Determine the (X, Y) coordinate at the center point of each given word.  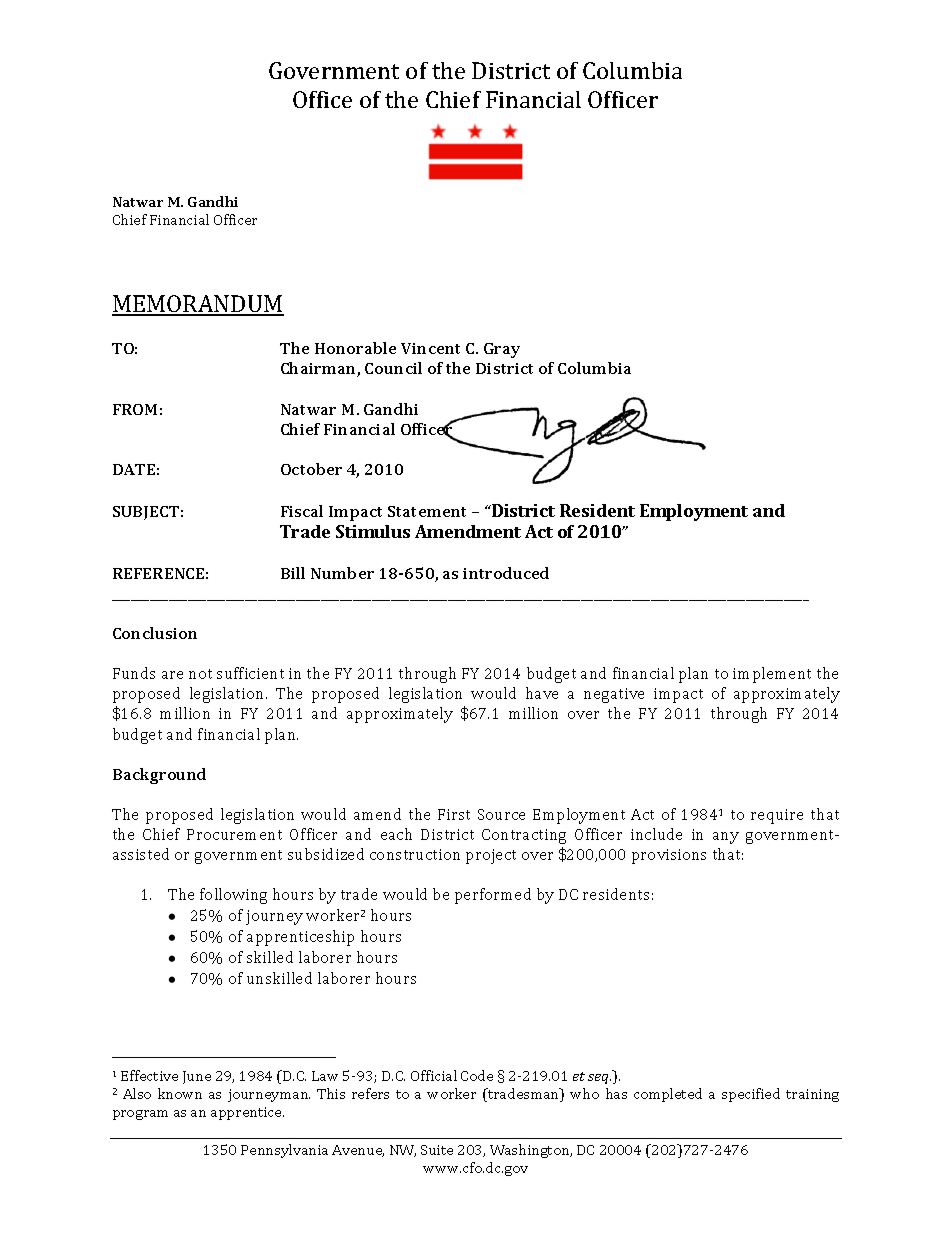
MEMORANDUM (198, 305)
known (180, 1093)
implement (772, 675)
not (200, 674)
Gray (502, 350)
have (542, 693)
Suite (437, 1150)
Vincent (430, 348)
